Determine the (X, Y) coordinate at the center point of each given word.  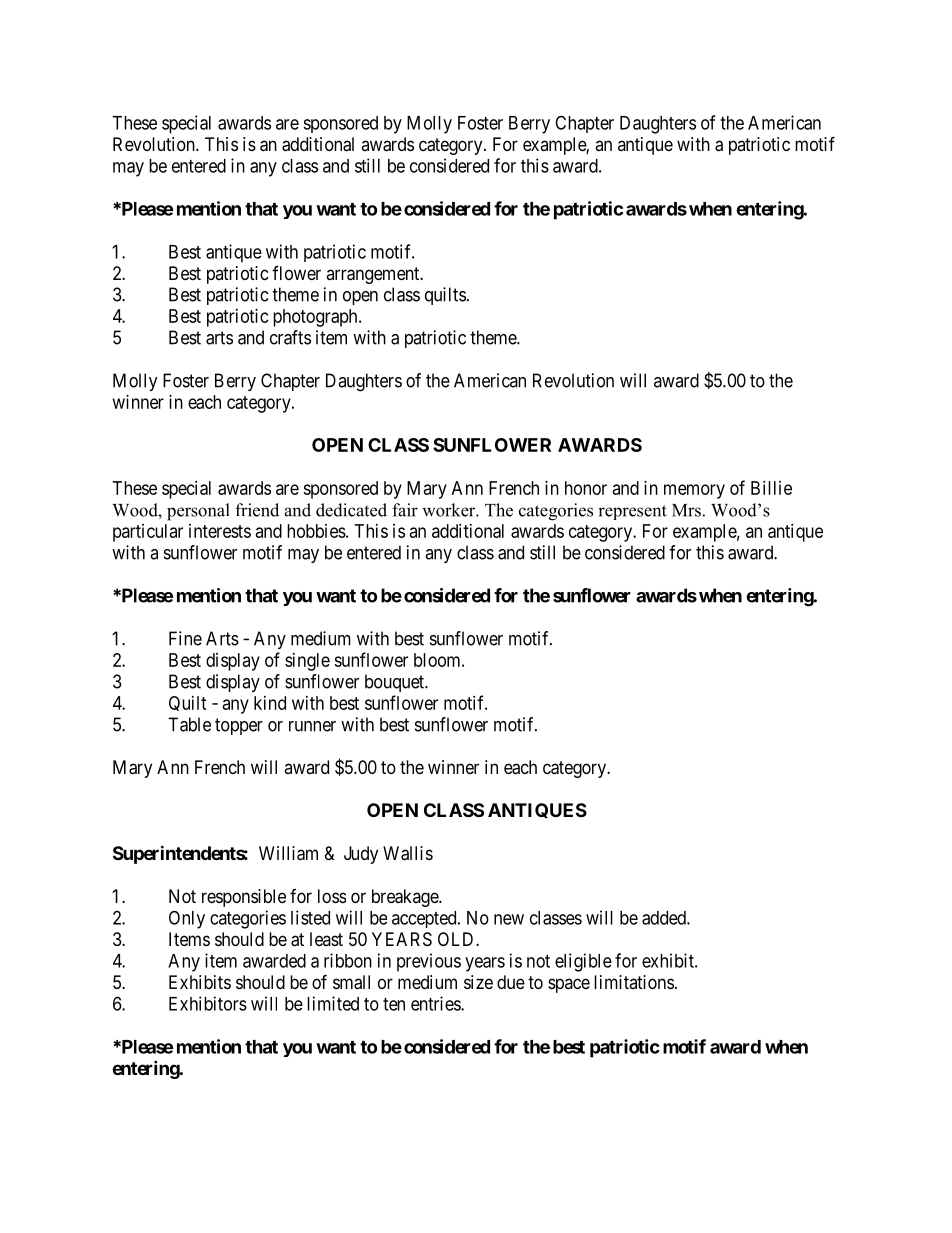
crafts (290, 337)
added (665, 918)
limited (333, 1003)
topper (239, 726)
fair (405, 510)
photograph (316, 318)
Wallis (408, 853)
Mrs (686, 510)
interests (220, 531)
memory (694, 491)
